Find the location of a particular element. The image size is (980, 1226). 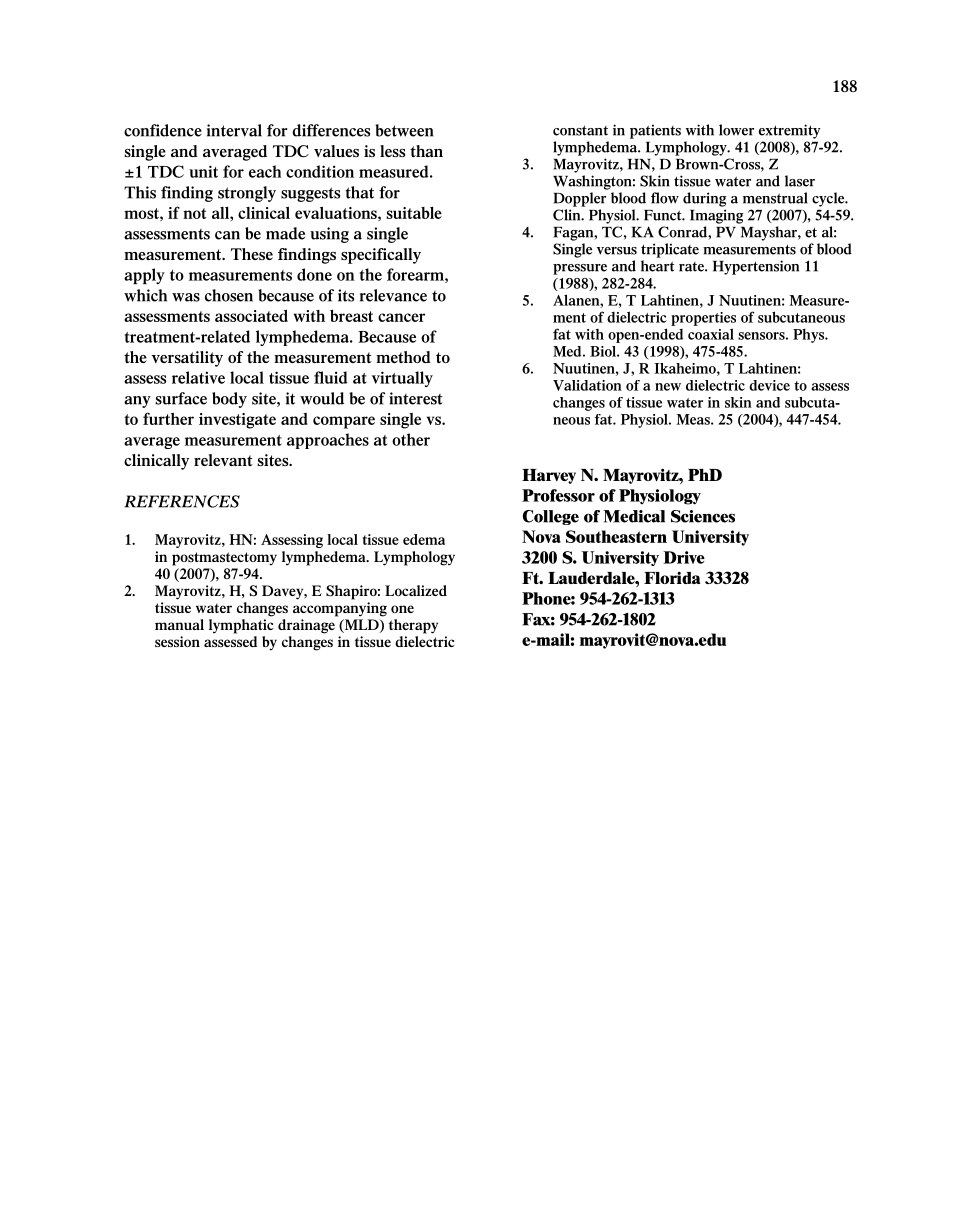

lymphatic is located at coordinates (241, 626).
